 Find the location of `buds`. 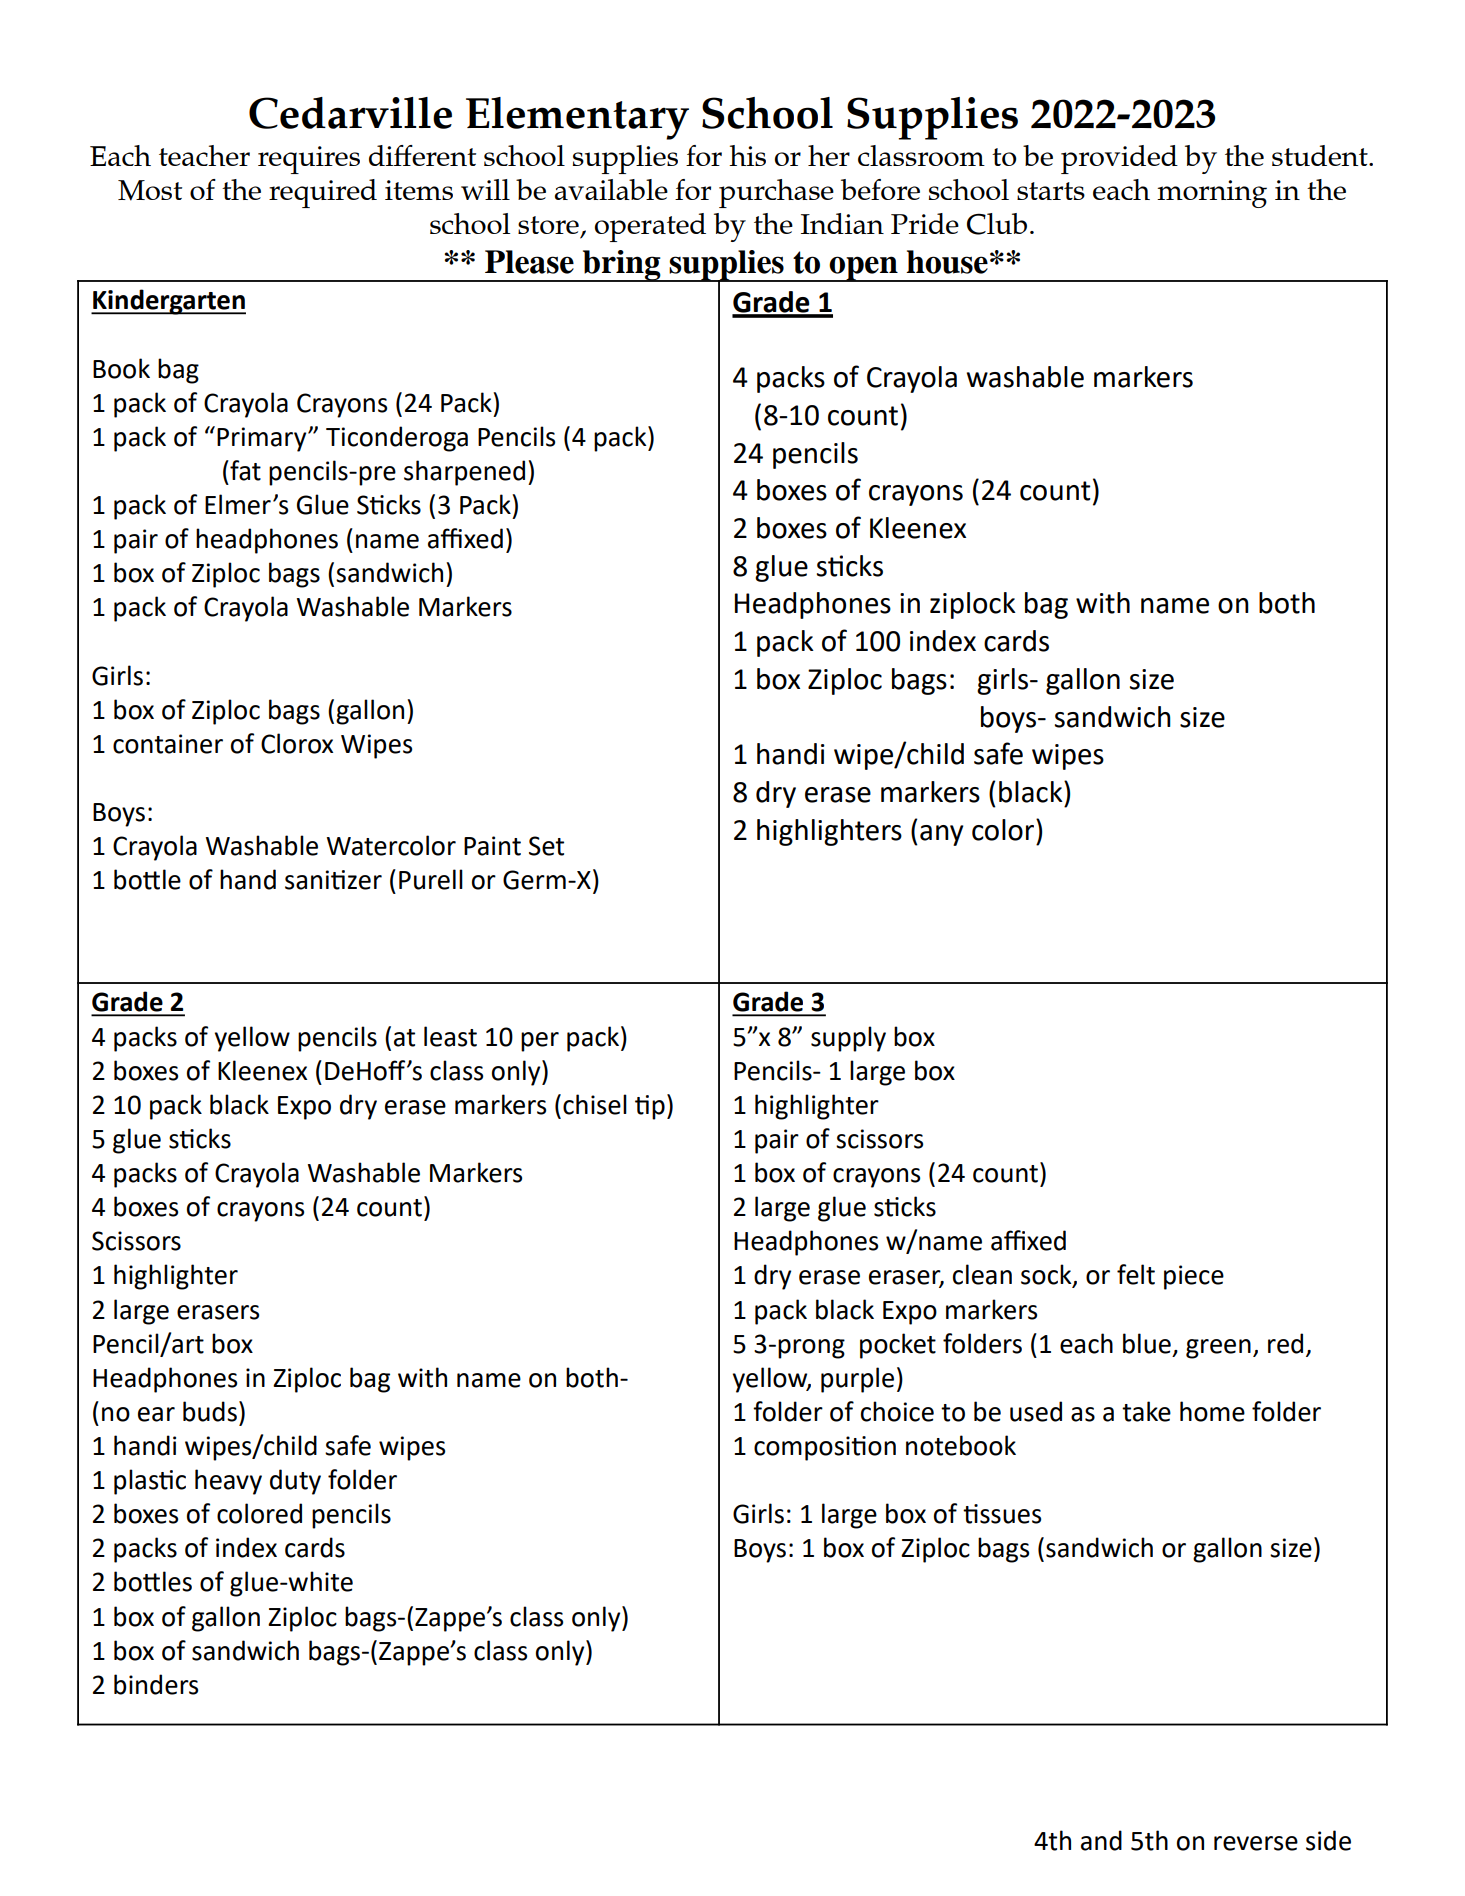

buds is located at coordinates (210, 1411).
